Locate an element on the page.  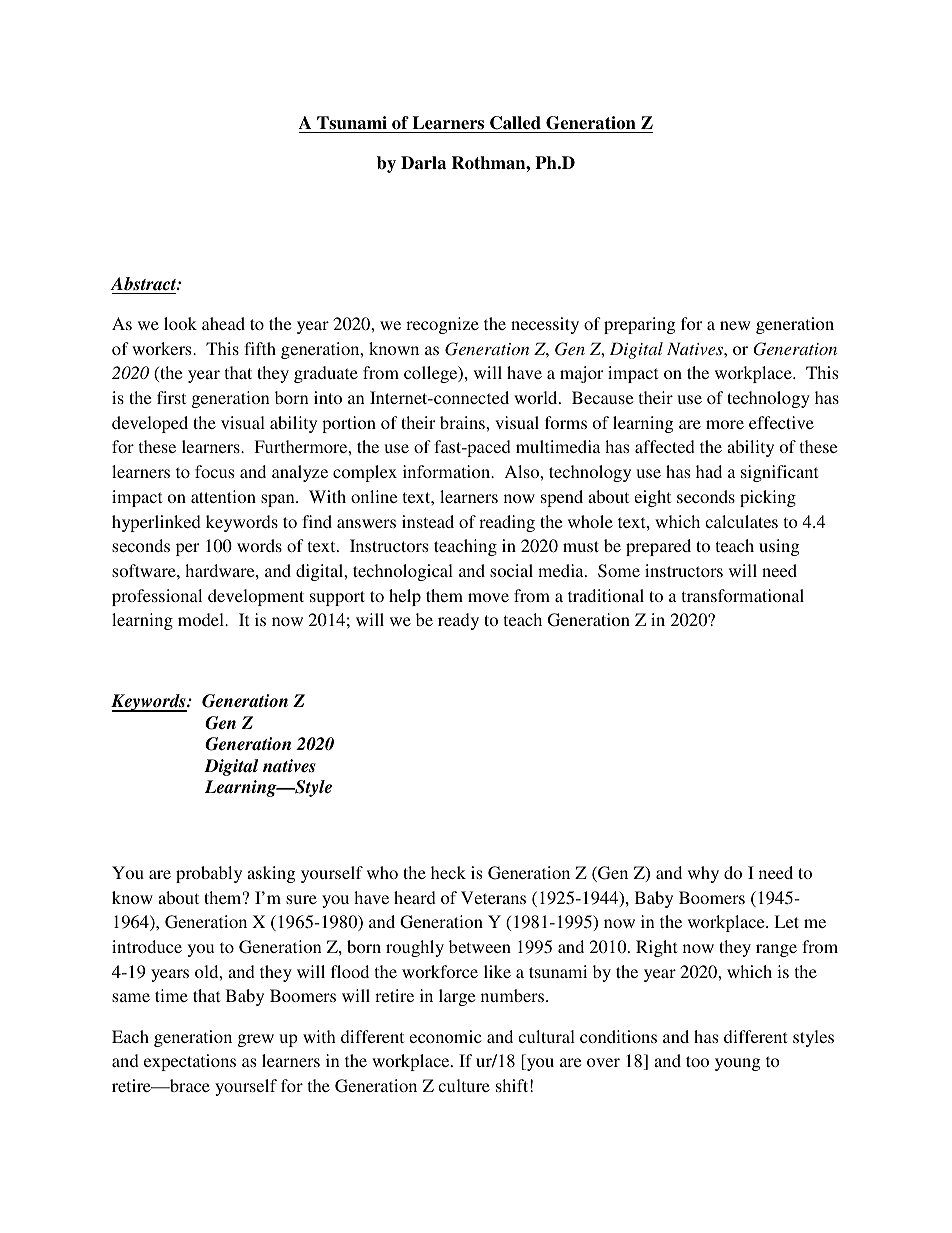
brains is located at coordinates (463, 422).
